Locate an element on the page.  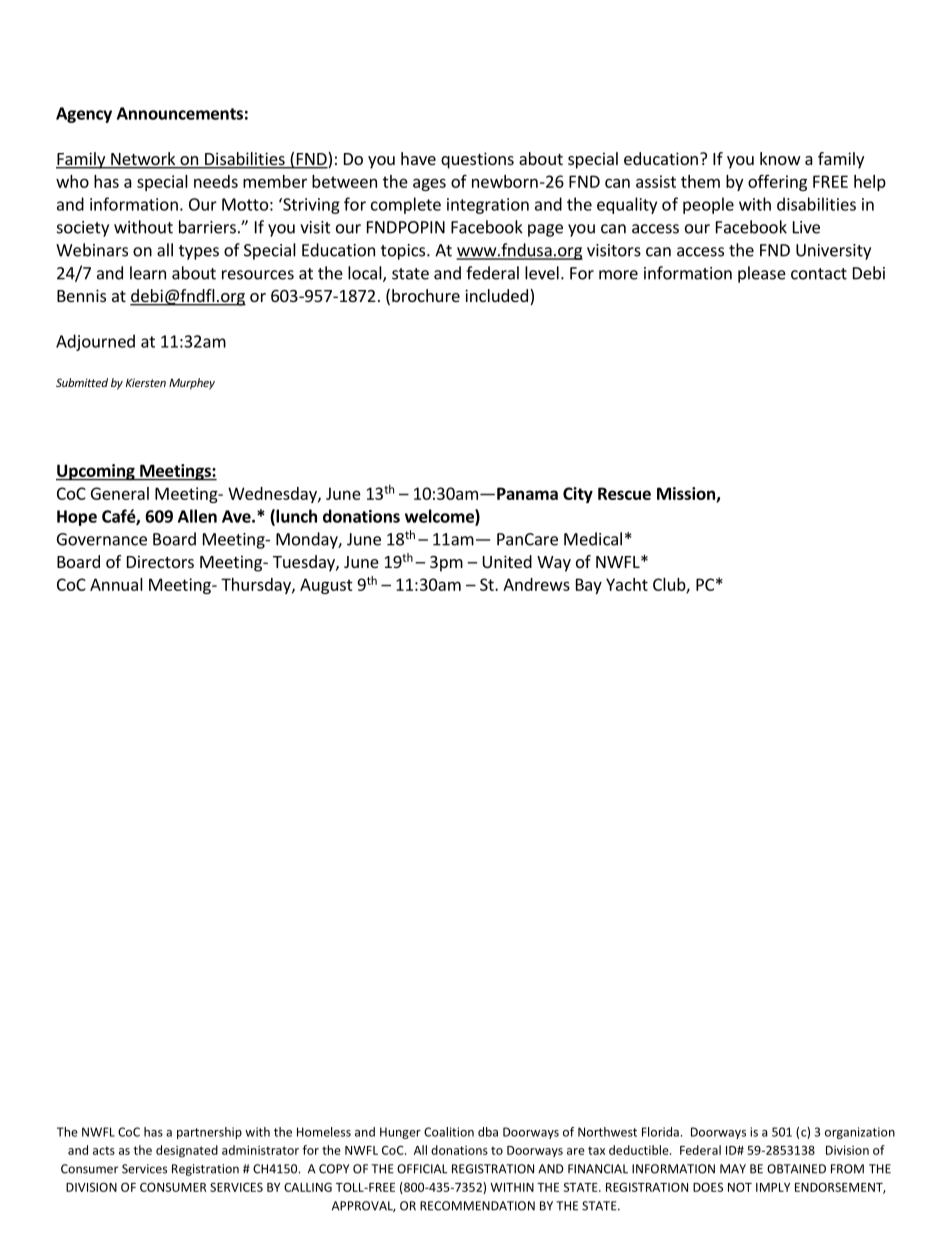
partnership is located at coordinates (209, 1133).
